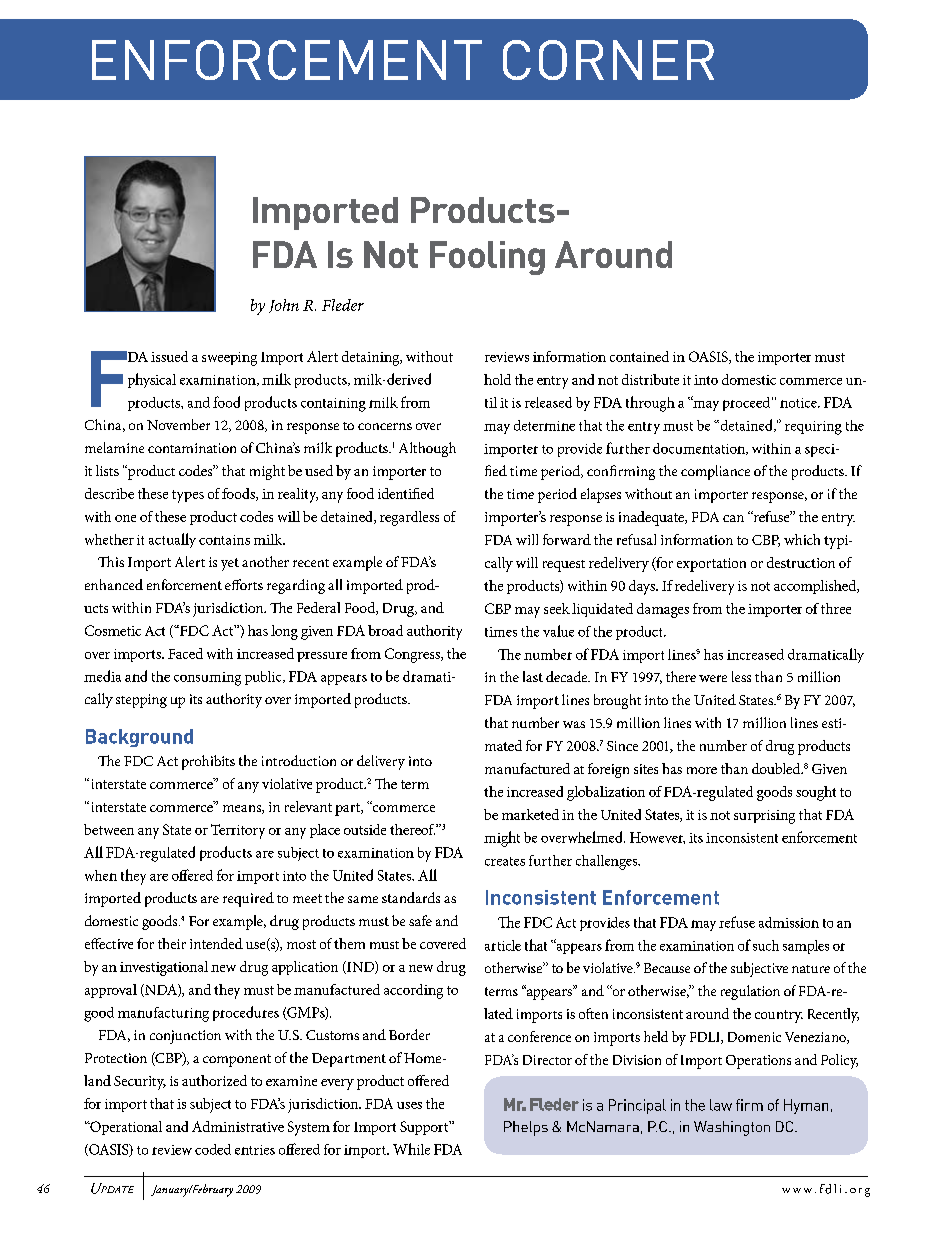 This screenshot has height=1233, width=952. What do you see at coordinates (244, 584) in the screenshot?
I see `efforts` at bounding box center [244, 584].
